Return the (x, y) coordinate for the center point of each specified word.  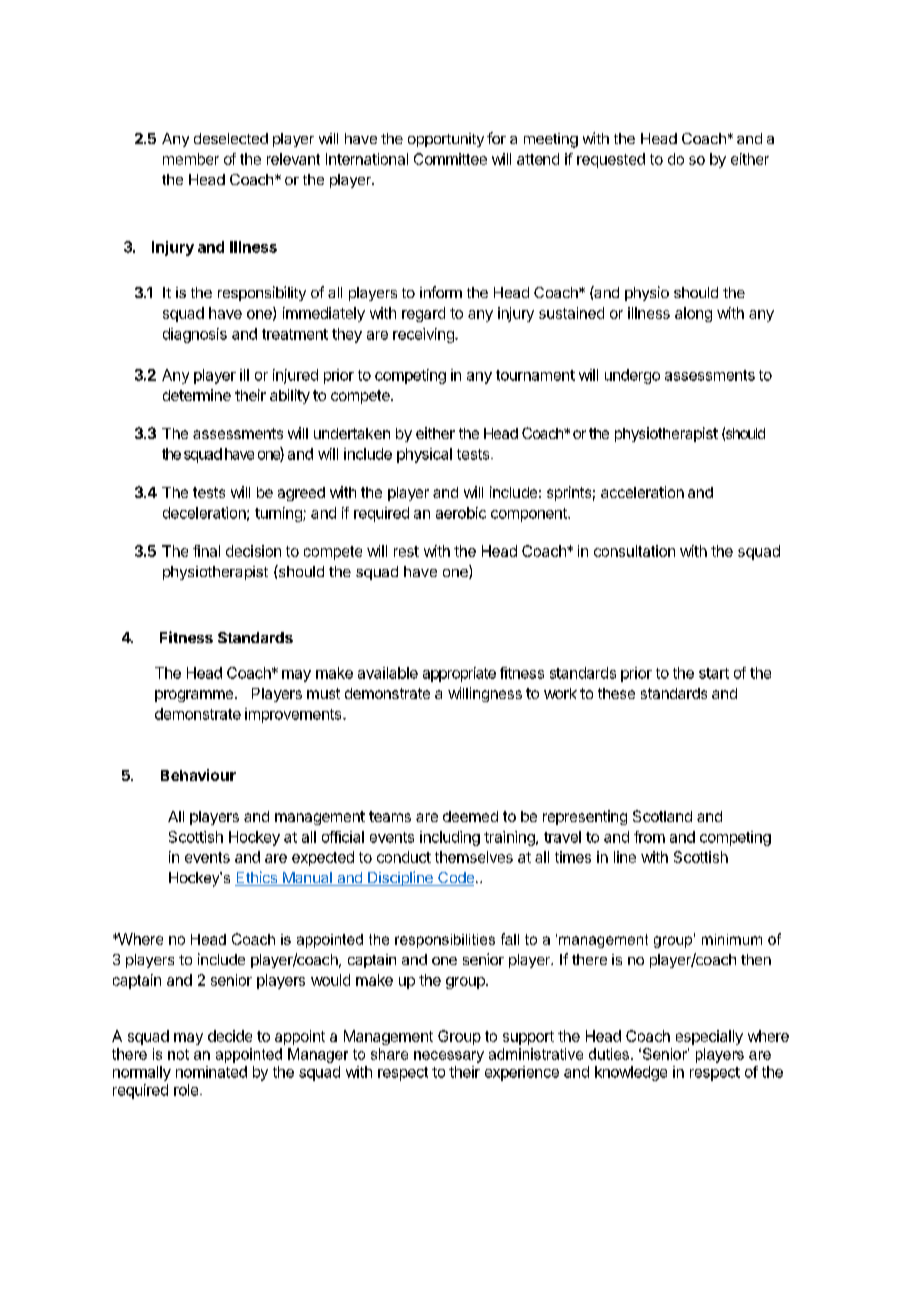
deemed (470, 816)
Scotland (662, 816)
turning (279, 514)
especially (709, 1037)
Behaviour (198, 775)
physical (424, 455)
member (191, 159)
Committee (450, 159)
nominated (211, 1072)
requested (611, 160)
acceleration (642, 492)
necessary (449, 1057)
